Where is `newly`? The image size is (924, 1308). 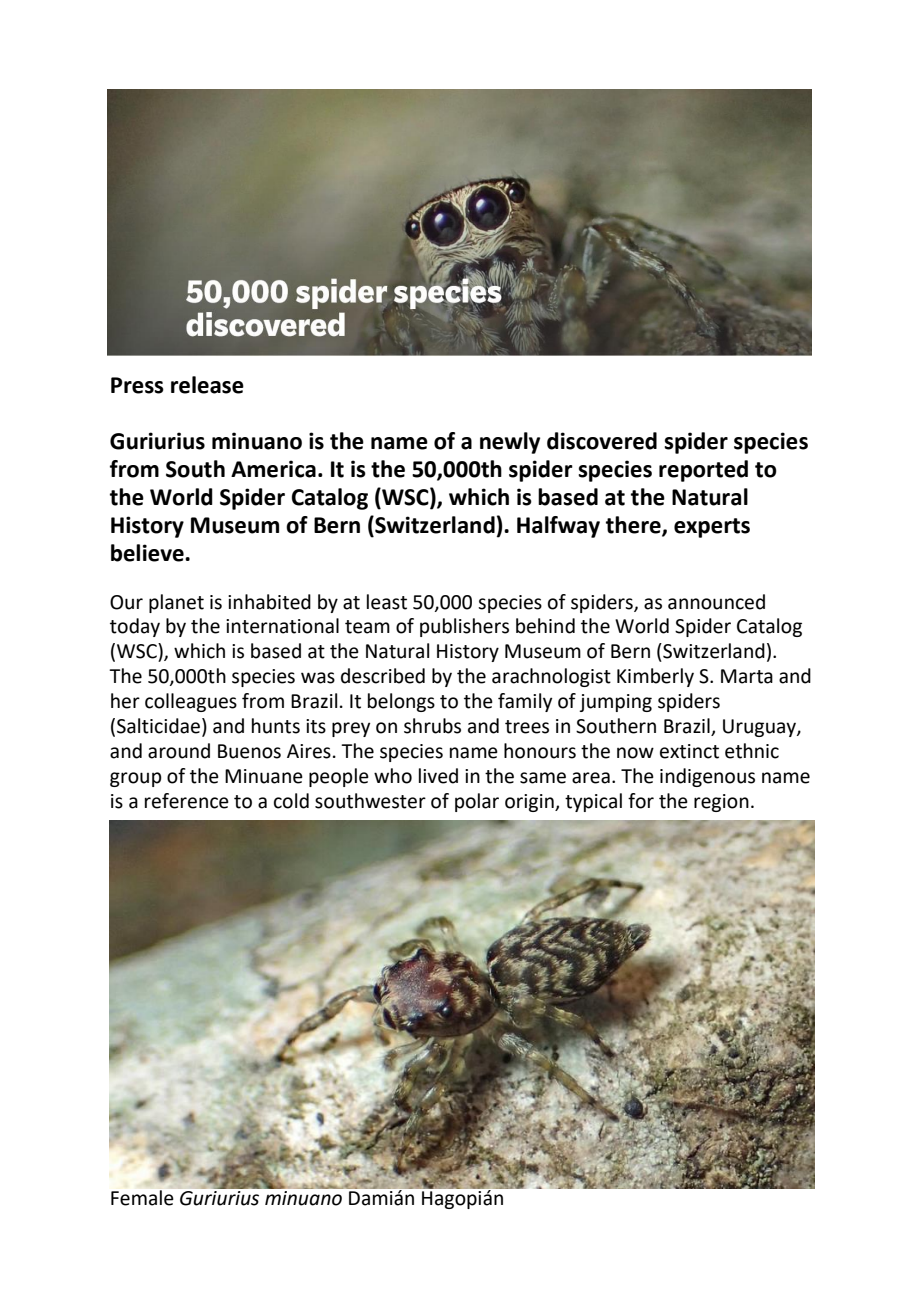
newly is located at coordinates (510, 443).
